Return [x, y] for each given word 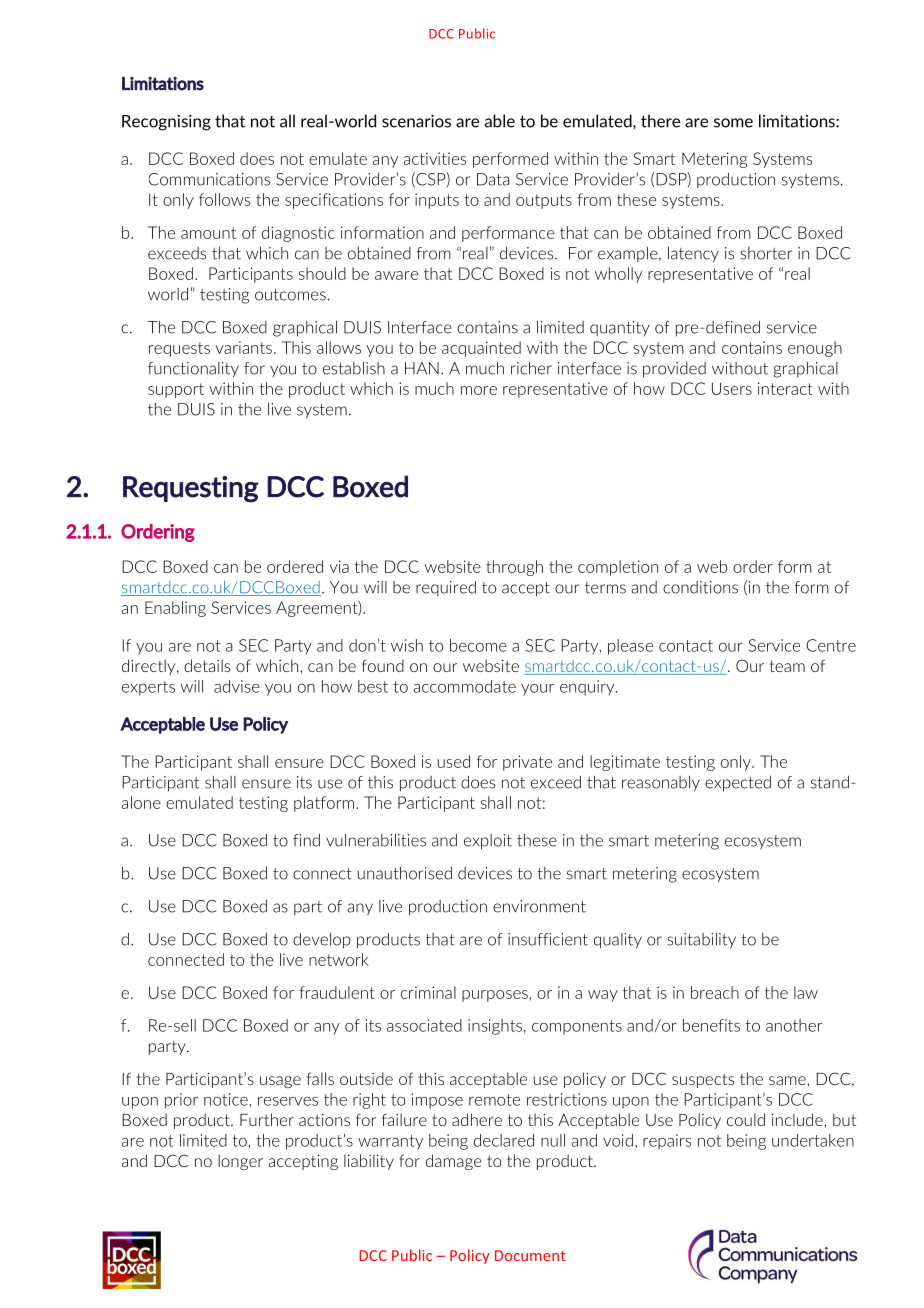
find [306, 840]
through [514, 568]
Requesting [190, 489]
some [733, 123]
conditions [700, 587]
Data [493, 179]
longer [240, 1162]
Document [530, 1255]
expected [738, 784]
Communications [209, 179]
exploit [488, 842]
